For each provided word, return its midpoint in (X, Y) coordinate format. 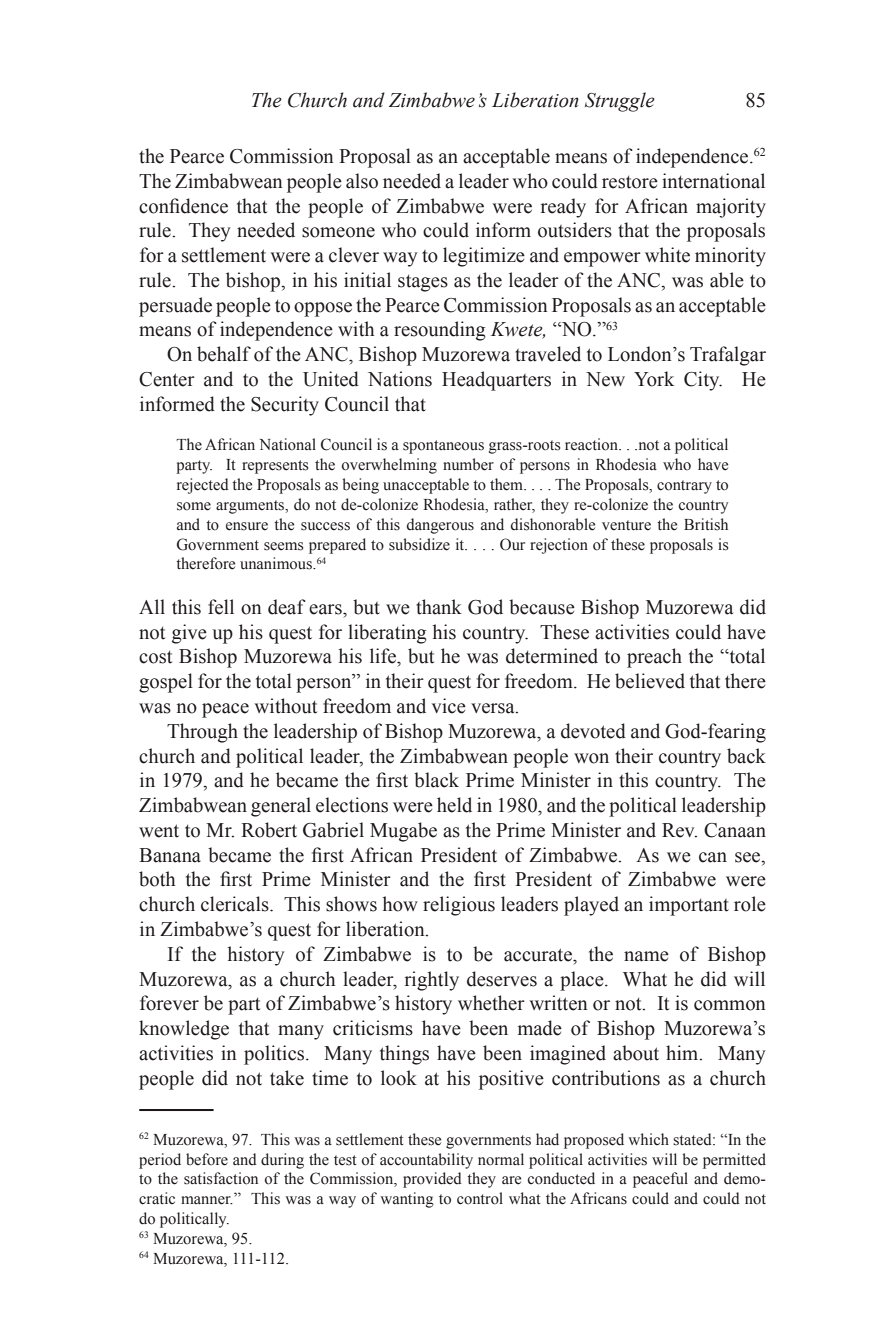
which (648, 1139)
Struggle (620, 102)
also (362, 181)
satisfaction (221, 1178)
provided (432, 1180)
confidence (183, 206)
